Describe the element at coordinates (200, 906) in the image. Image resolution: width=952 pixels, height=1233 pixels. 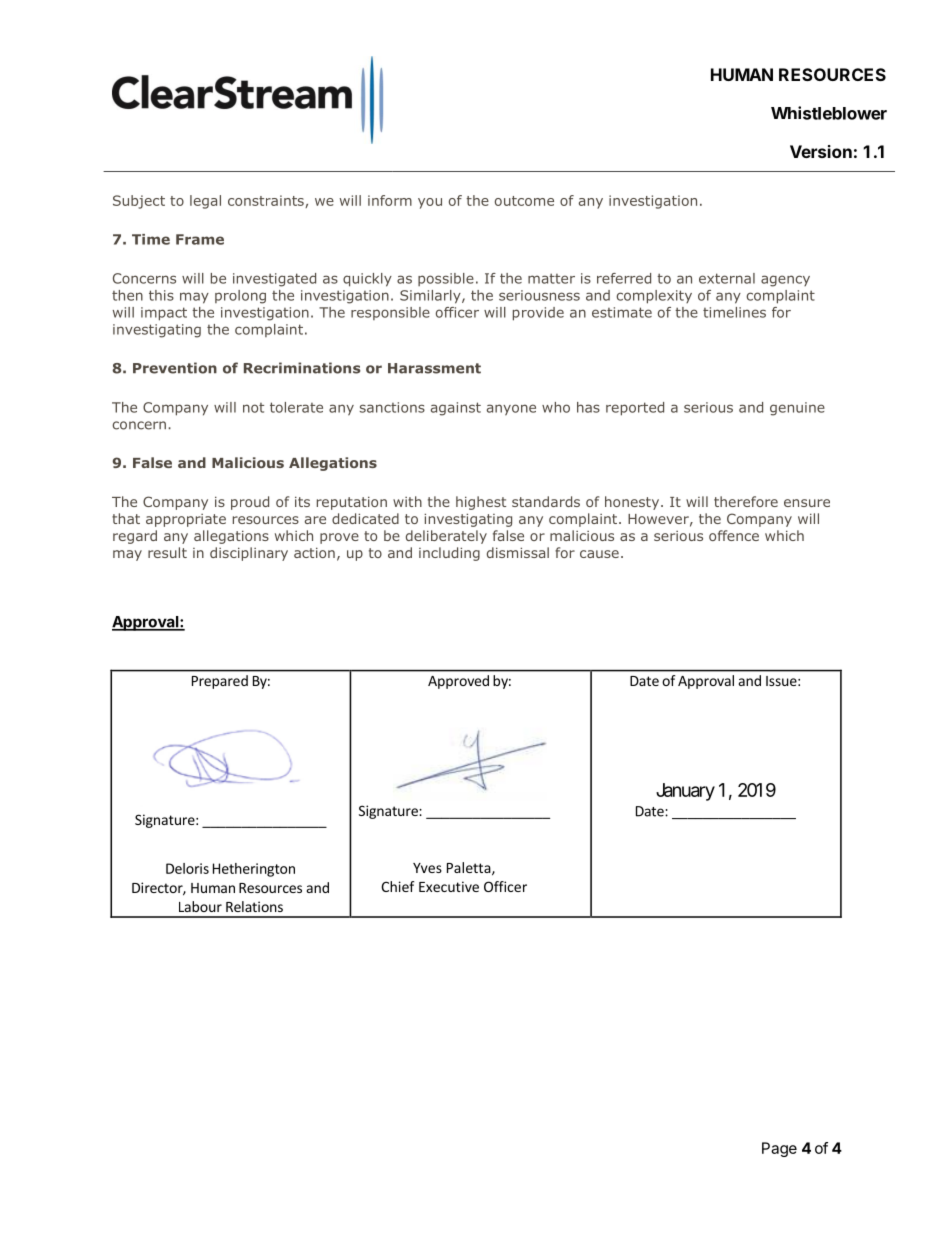
I see `Labour` at that location.
